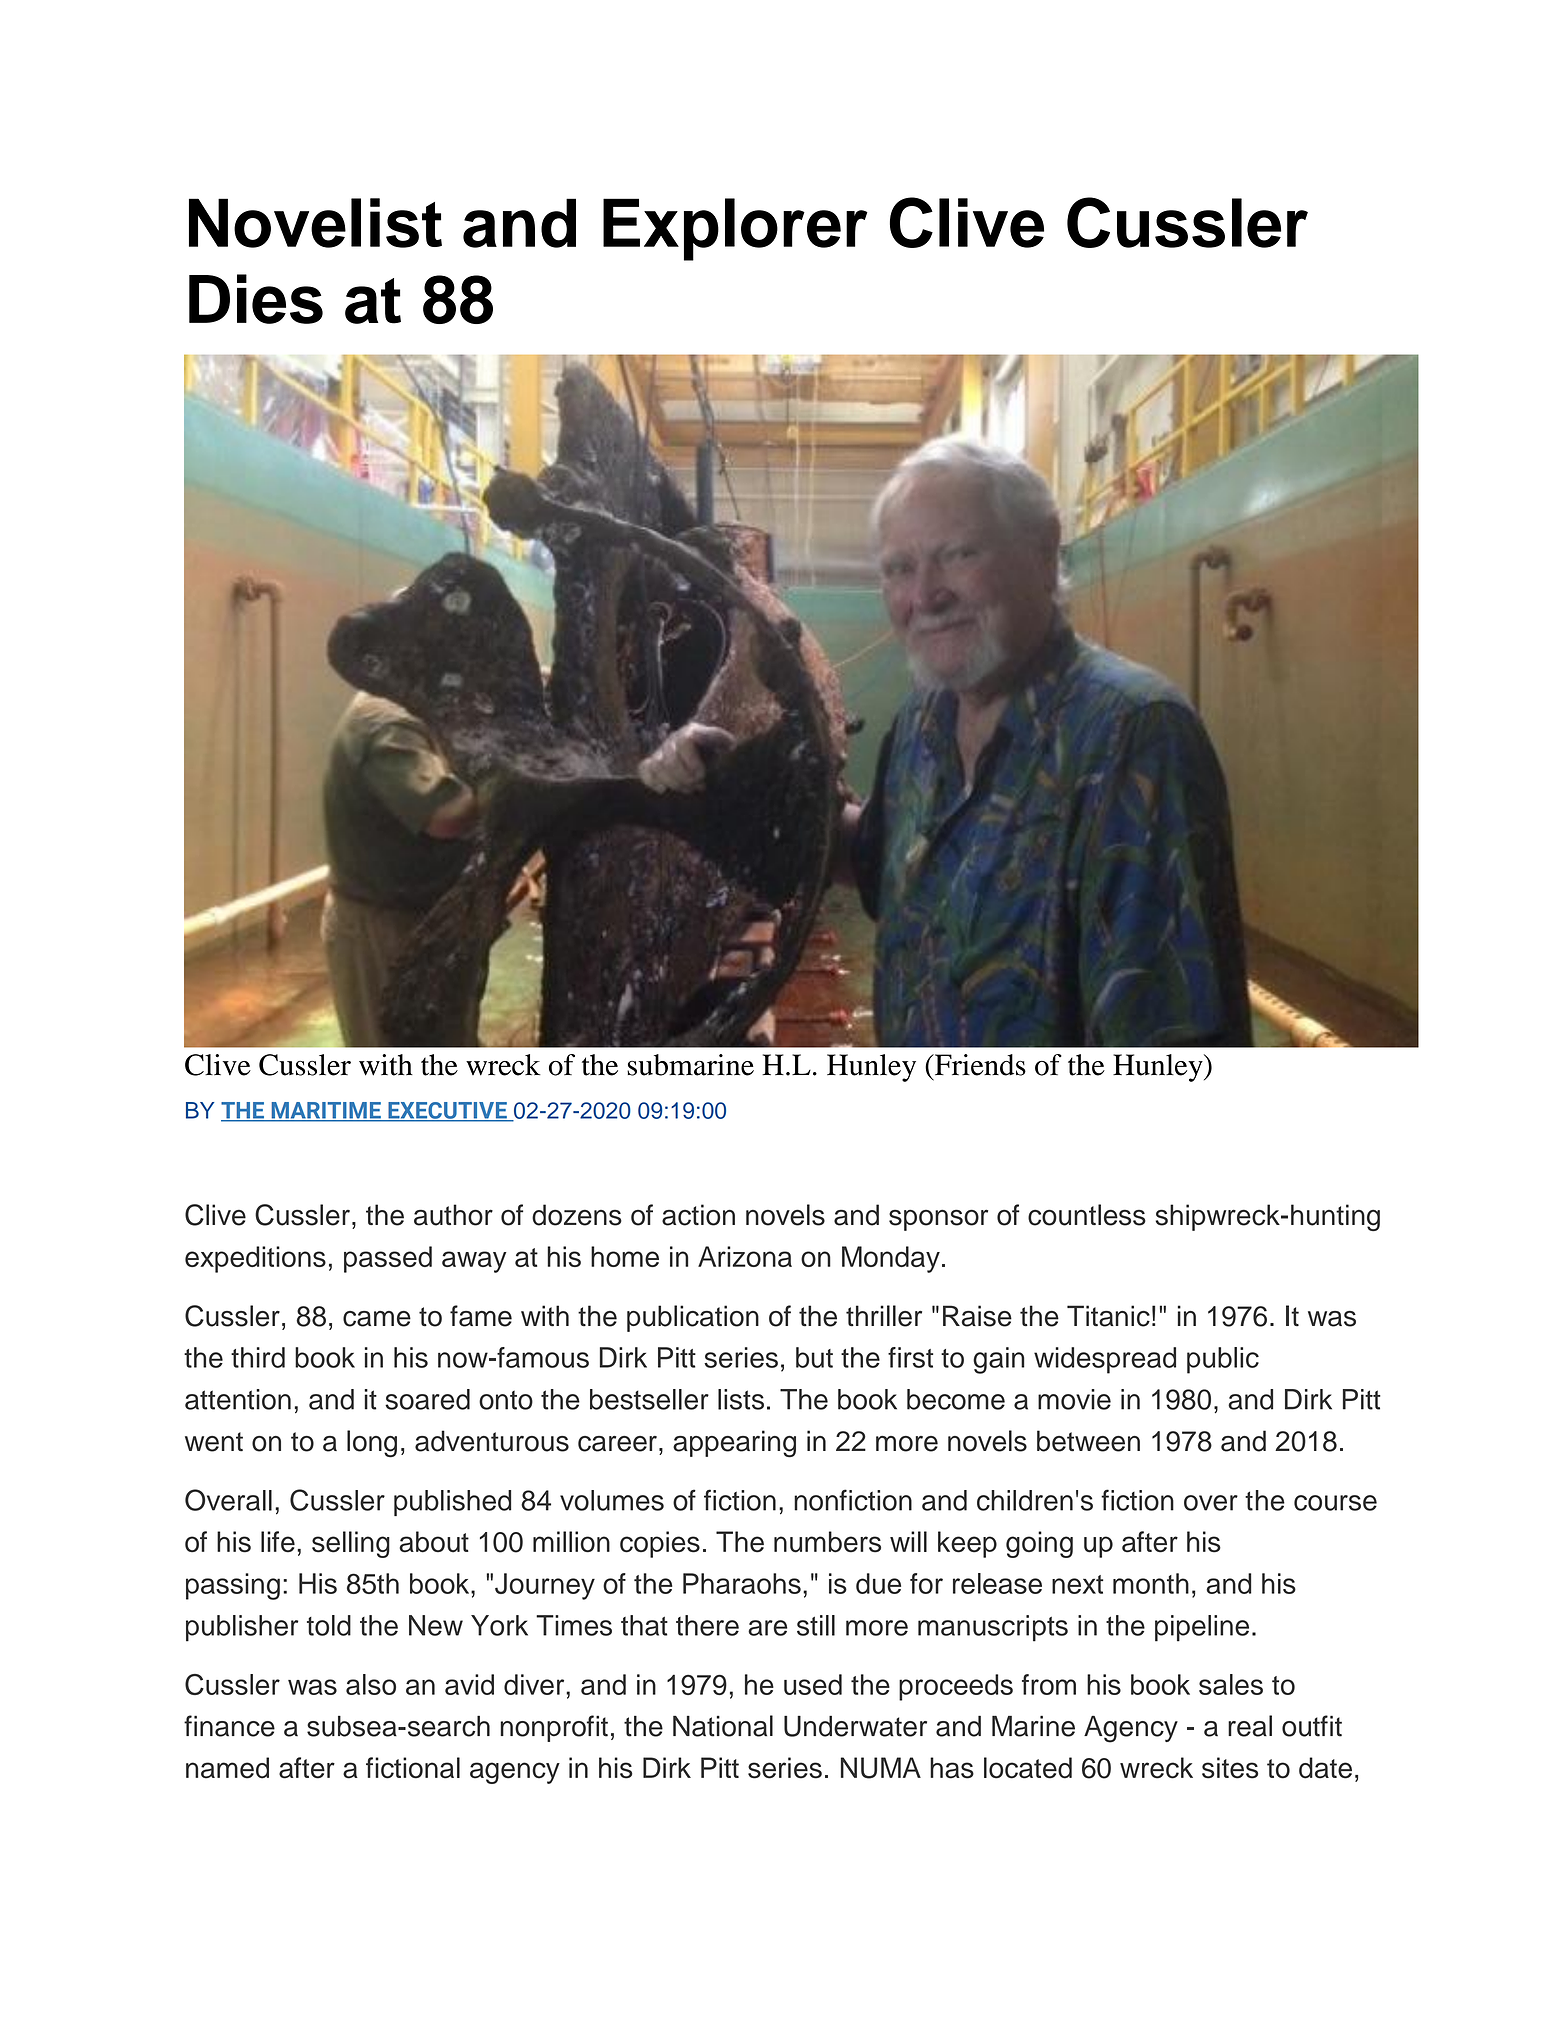 This document has height=2027, width=1566. Describe the element at coordinates (377, 1319) in the document. I see `came` at that location.
